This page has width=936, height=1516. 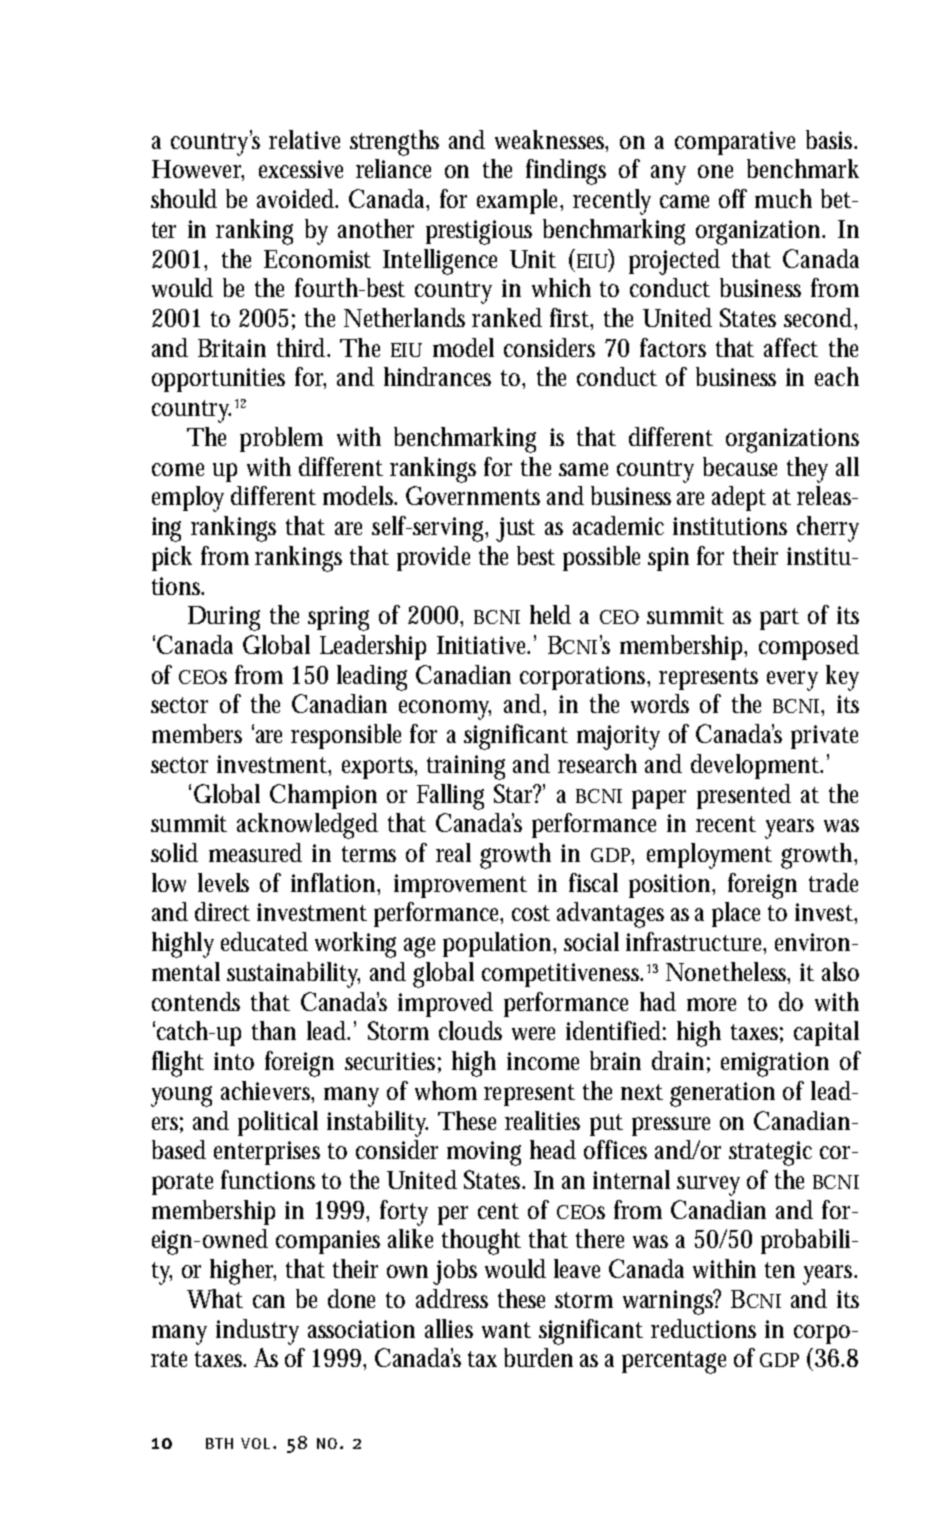 What do you see at coordinates (515, 529) in the page?
I see `just` at bounding box center [515, 529].
